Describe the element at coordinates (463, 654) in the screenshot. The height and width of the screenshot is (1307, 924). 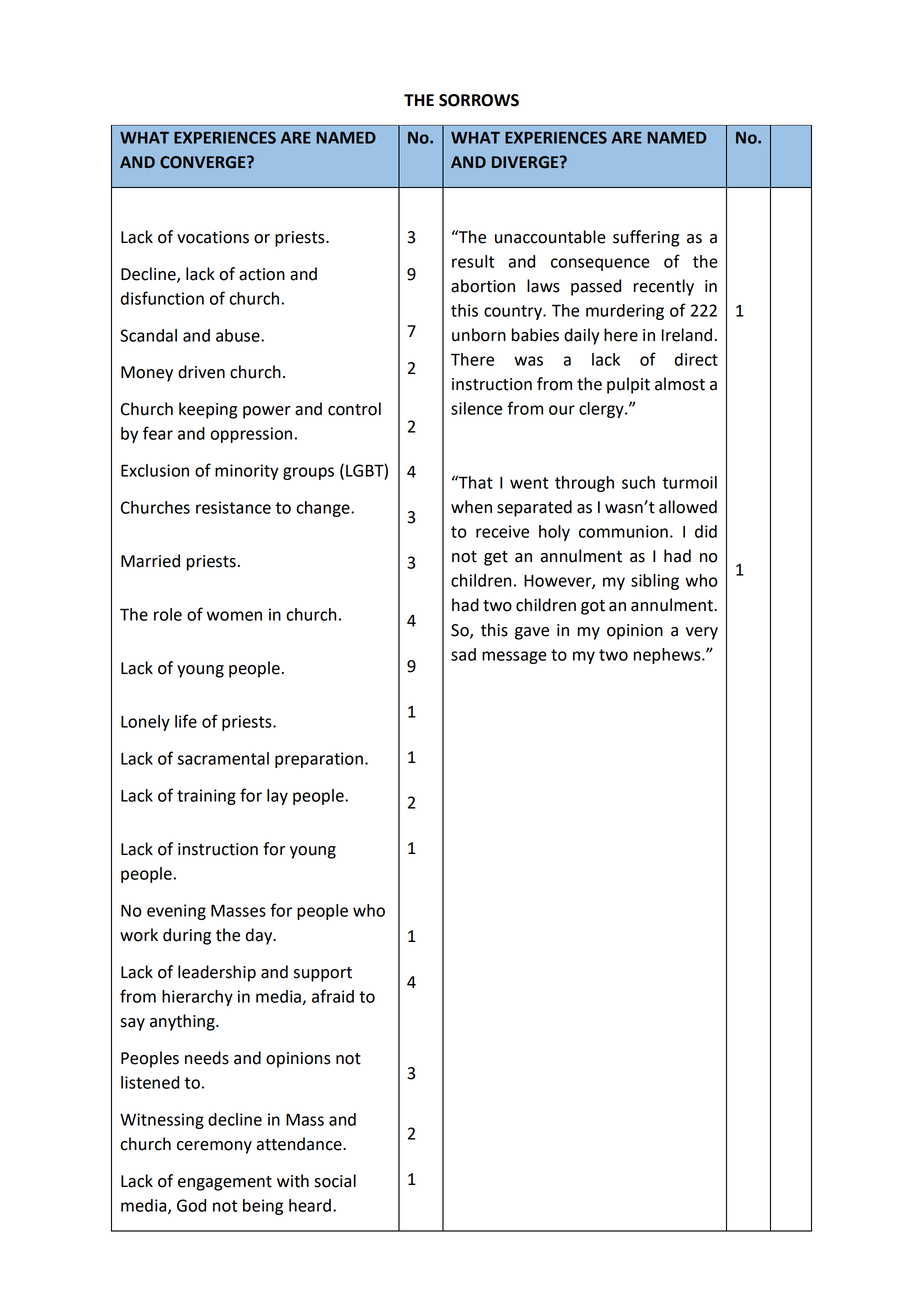
I see `sad` at that location.
